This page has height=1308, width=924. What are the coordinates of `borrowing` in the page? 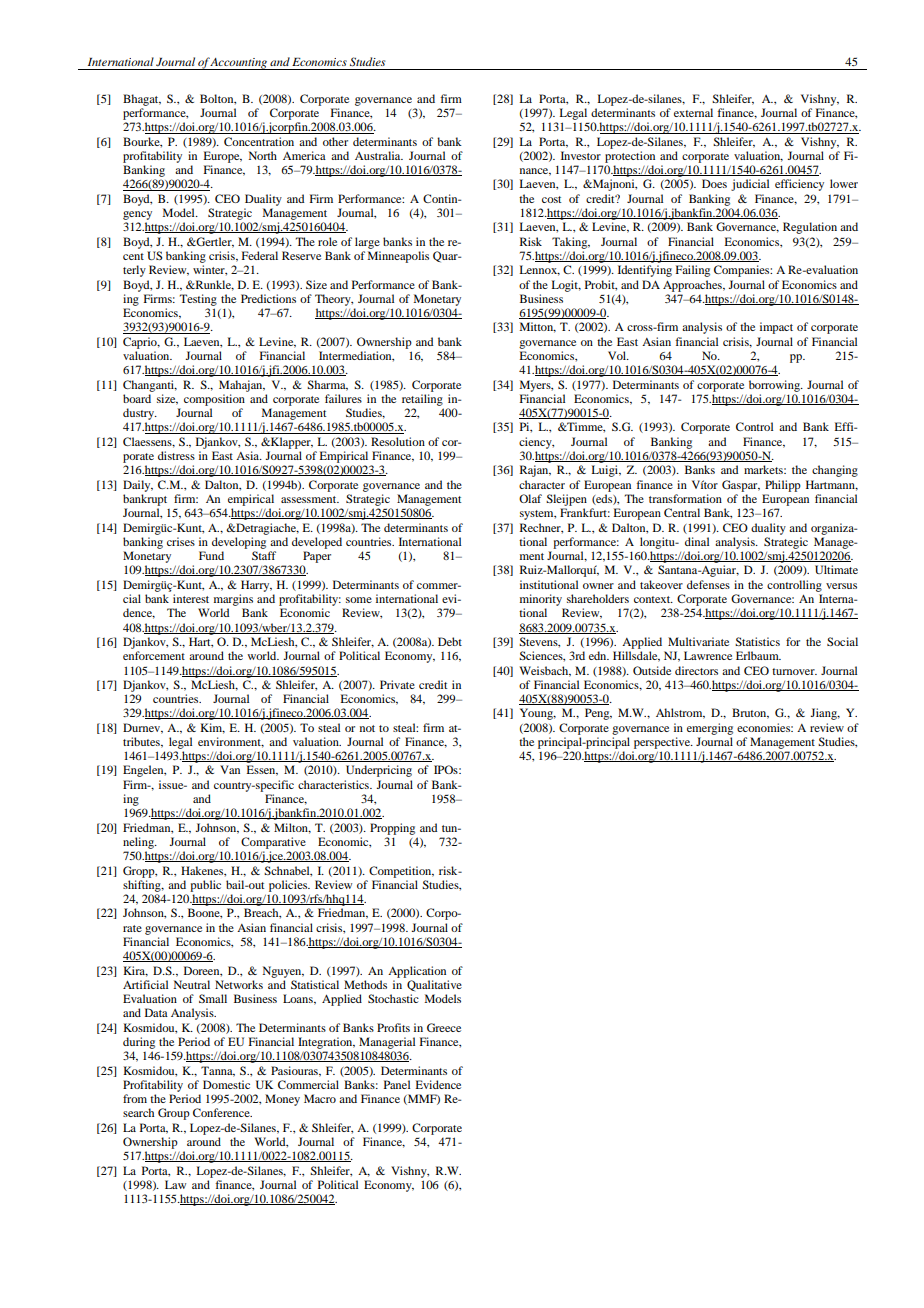 It's located at (775, 386).
